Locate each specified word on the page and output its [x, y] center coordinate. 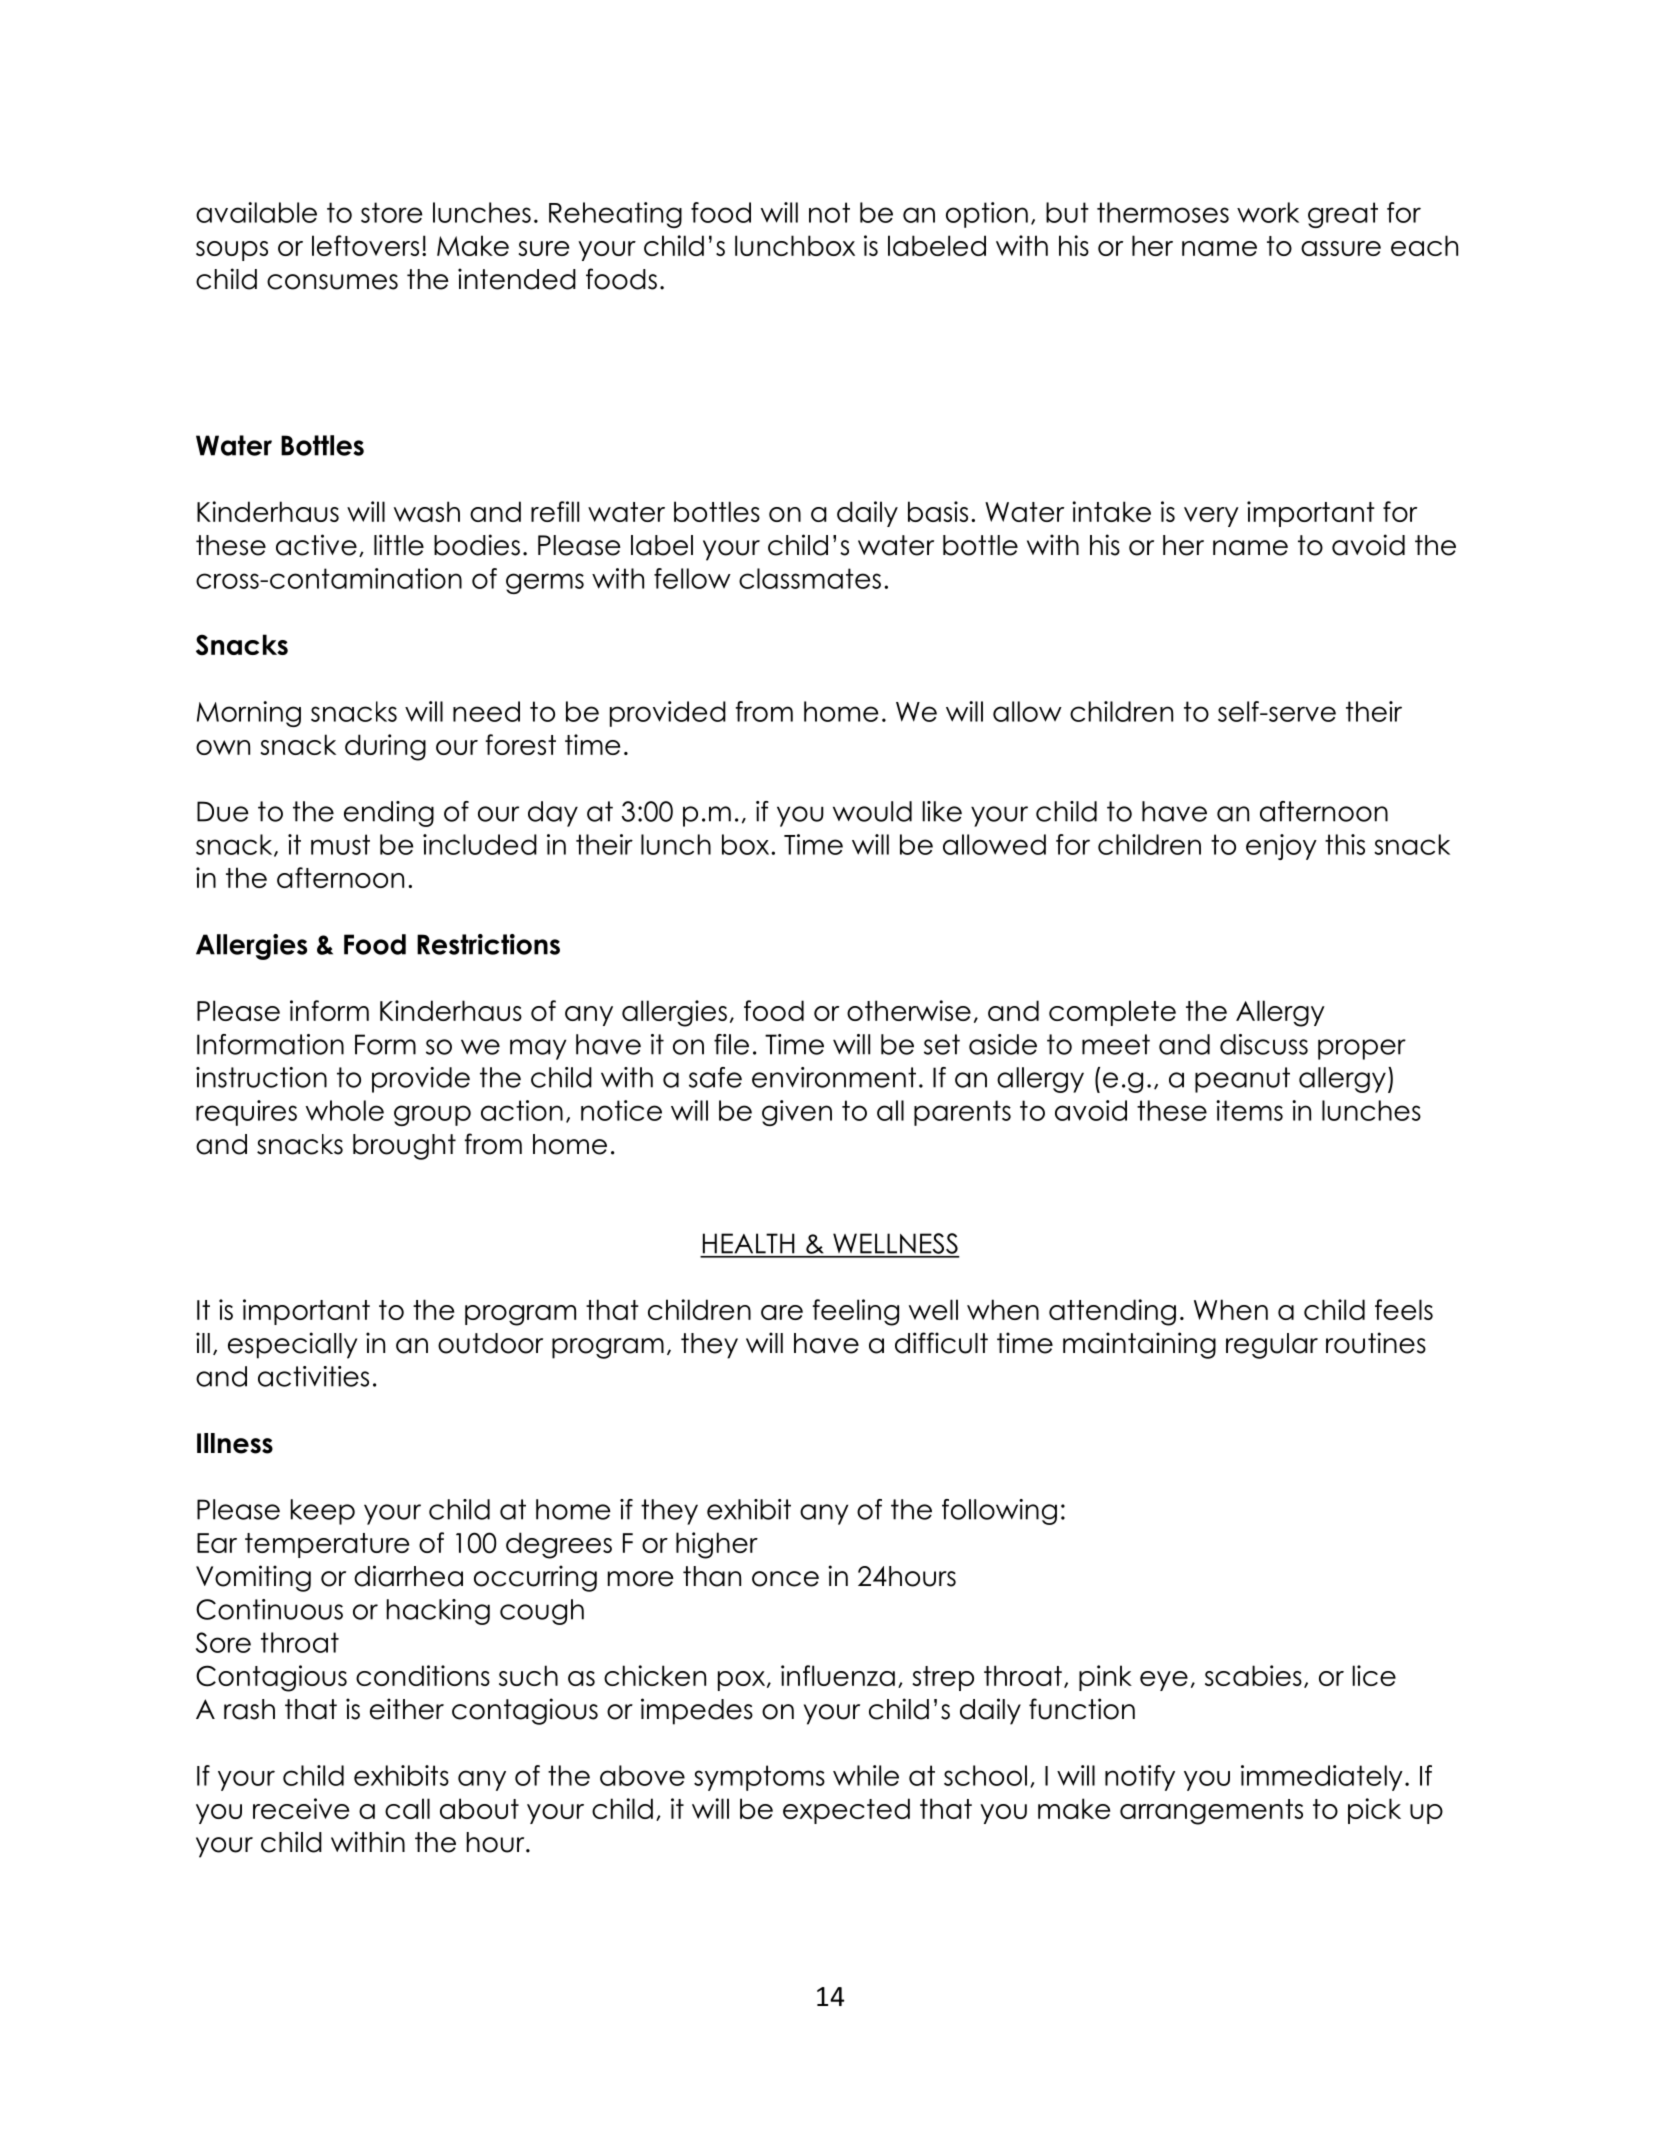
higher [717, 1545]
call [407, 1808]
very [1211, 517]
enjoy [1281, 847]
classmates [810, 578]
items [1249, 1110]
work [1268, 212]
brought [404, 1147]
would [872, 811]
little [399, 545]
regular [1272, 1346]
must [340, 844]
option [987, 215]
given [797, 1113]
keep [323, 1512]
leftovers [365, 245]
